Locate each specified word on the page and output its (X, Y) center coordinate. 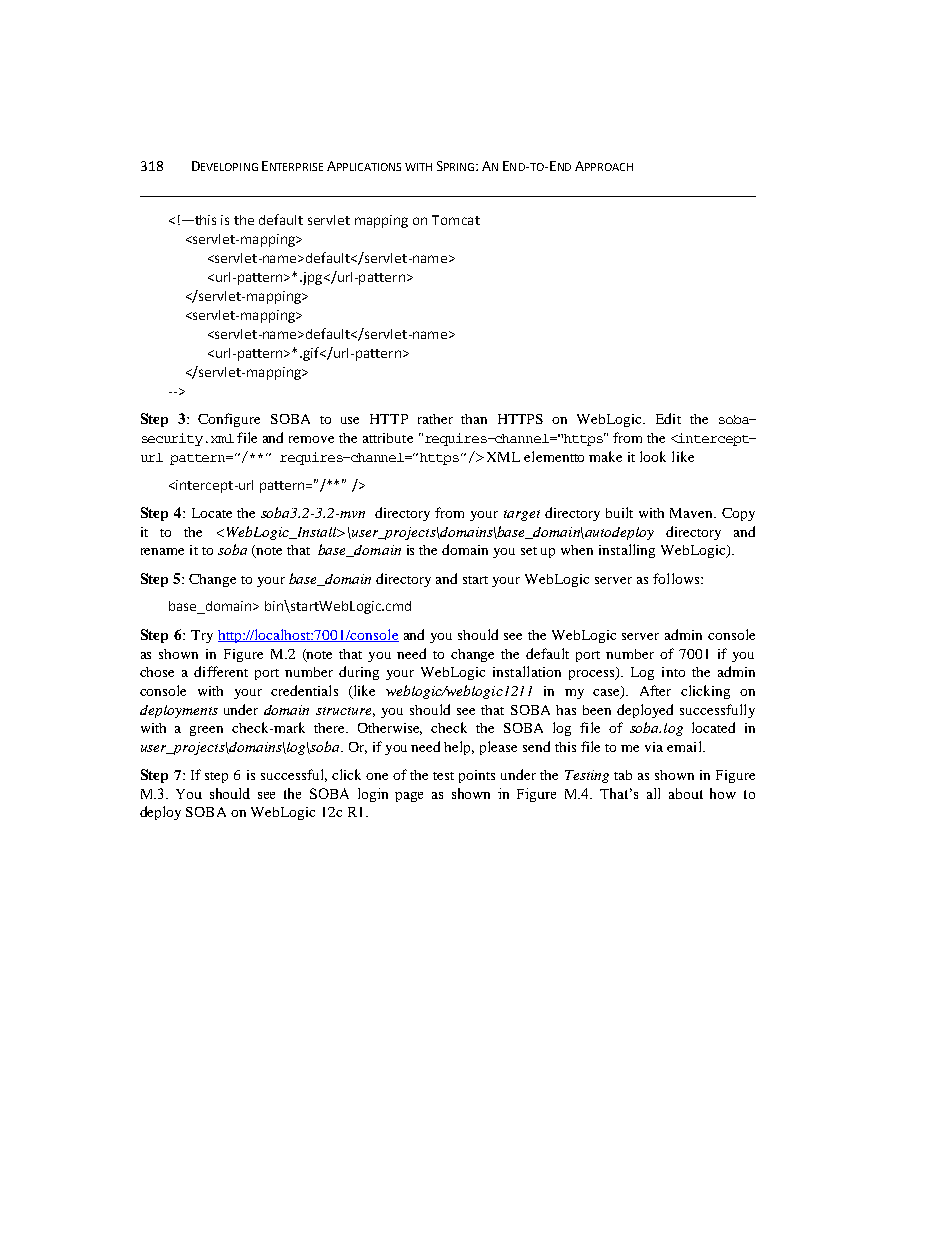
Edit (668, 418)
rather (435, 419)
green (206, 731)
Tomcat (456, 220)
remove (311, 439)
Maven (693, 513)
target (522, 515)
